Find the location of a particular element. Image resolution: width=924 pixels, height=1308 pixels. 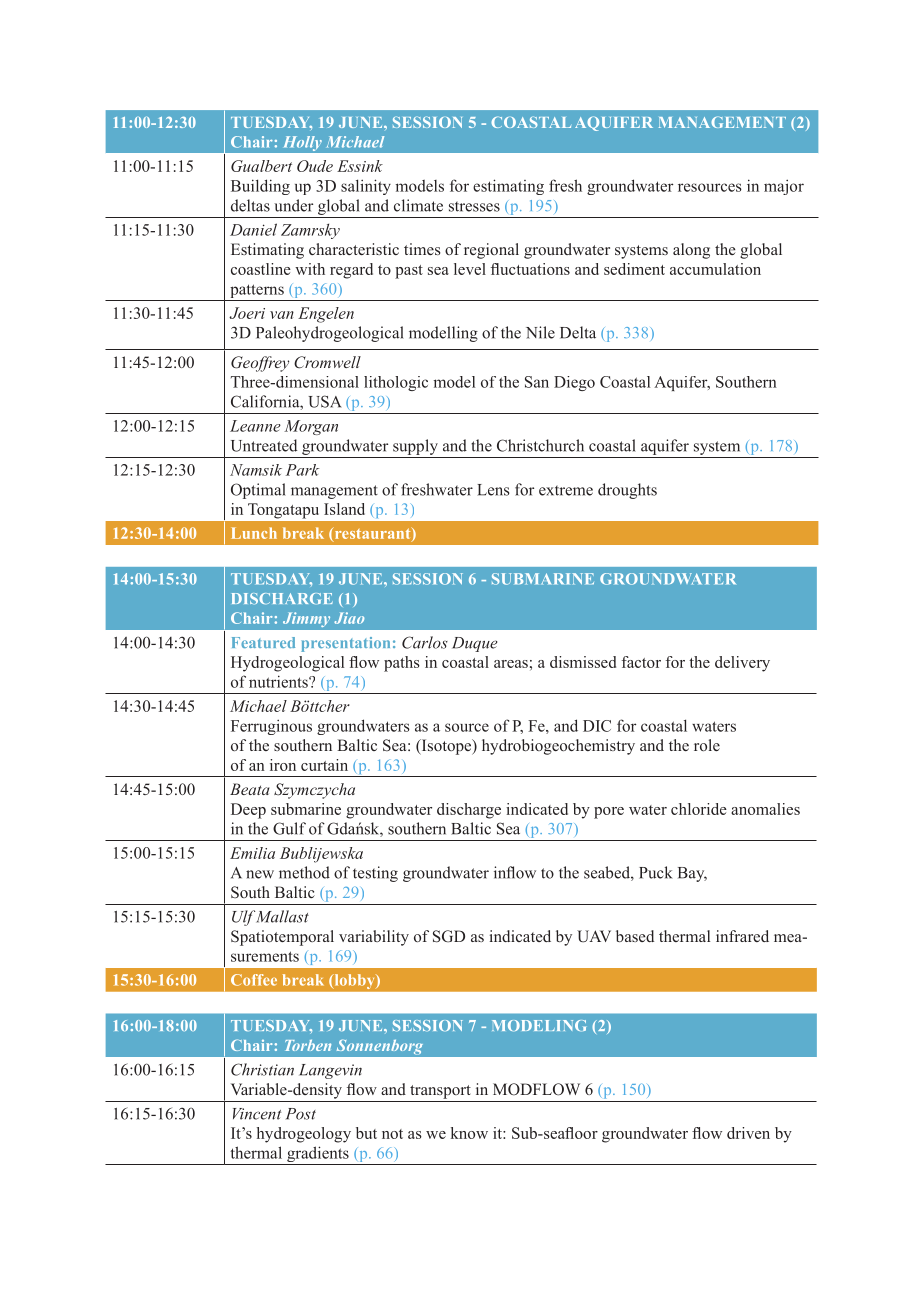

driven is located at coordinates (748, 1133).
